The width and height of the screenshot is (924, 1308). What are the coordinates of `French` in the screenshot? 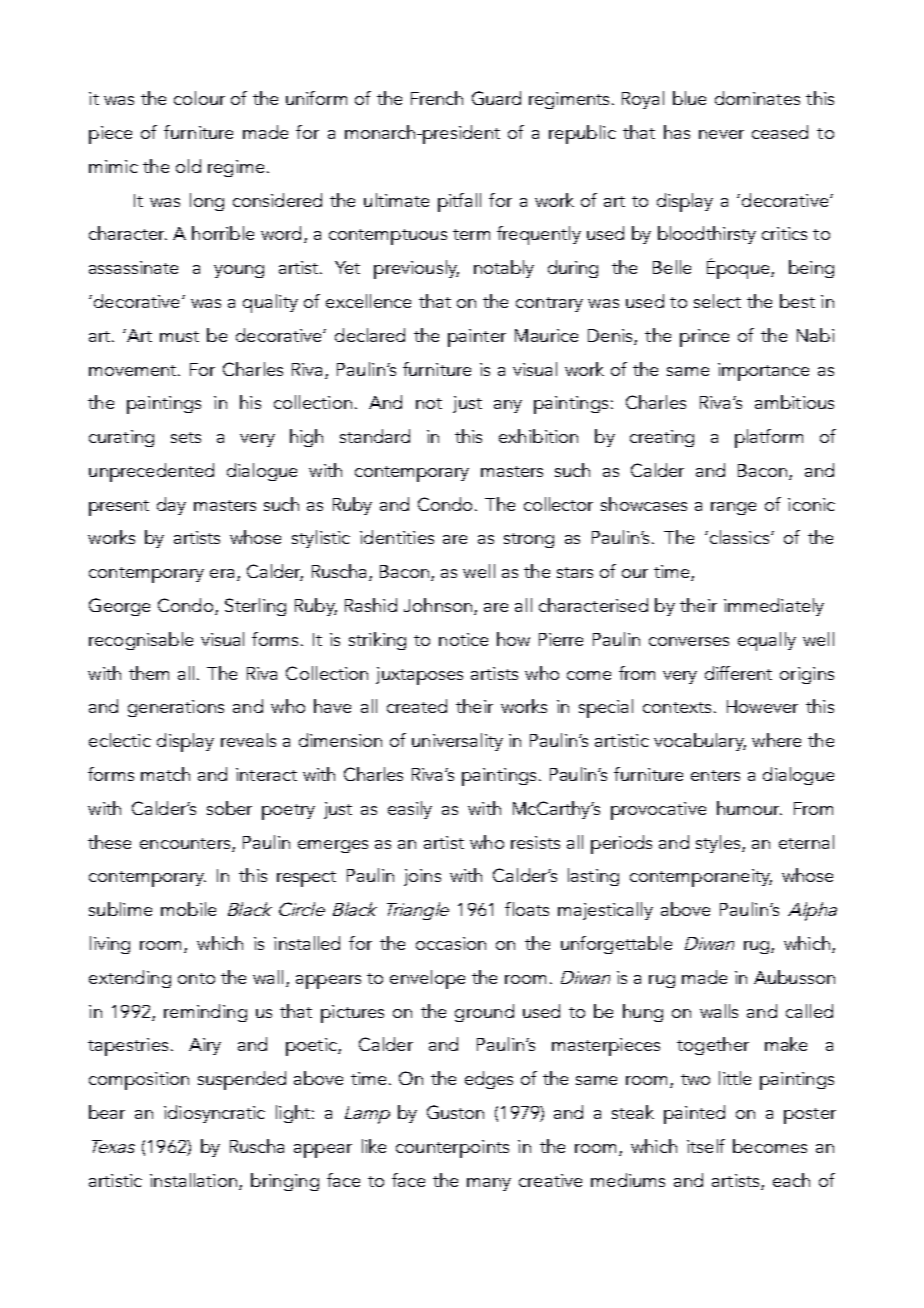 It's located at (437, 98).
